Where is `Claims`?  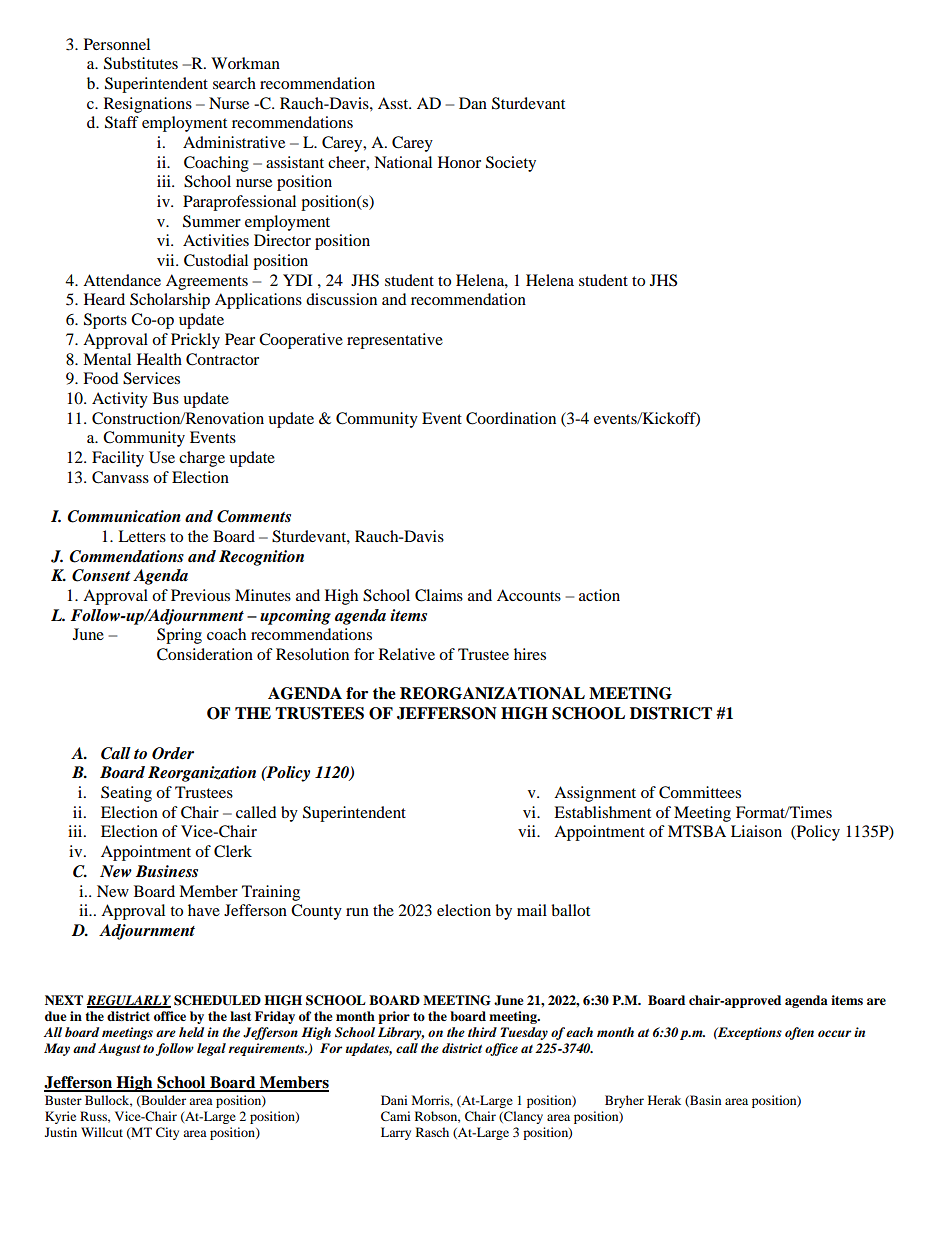
Claims is located at coordinates (439, 595).
